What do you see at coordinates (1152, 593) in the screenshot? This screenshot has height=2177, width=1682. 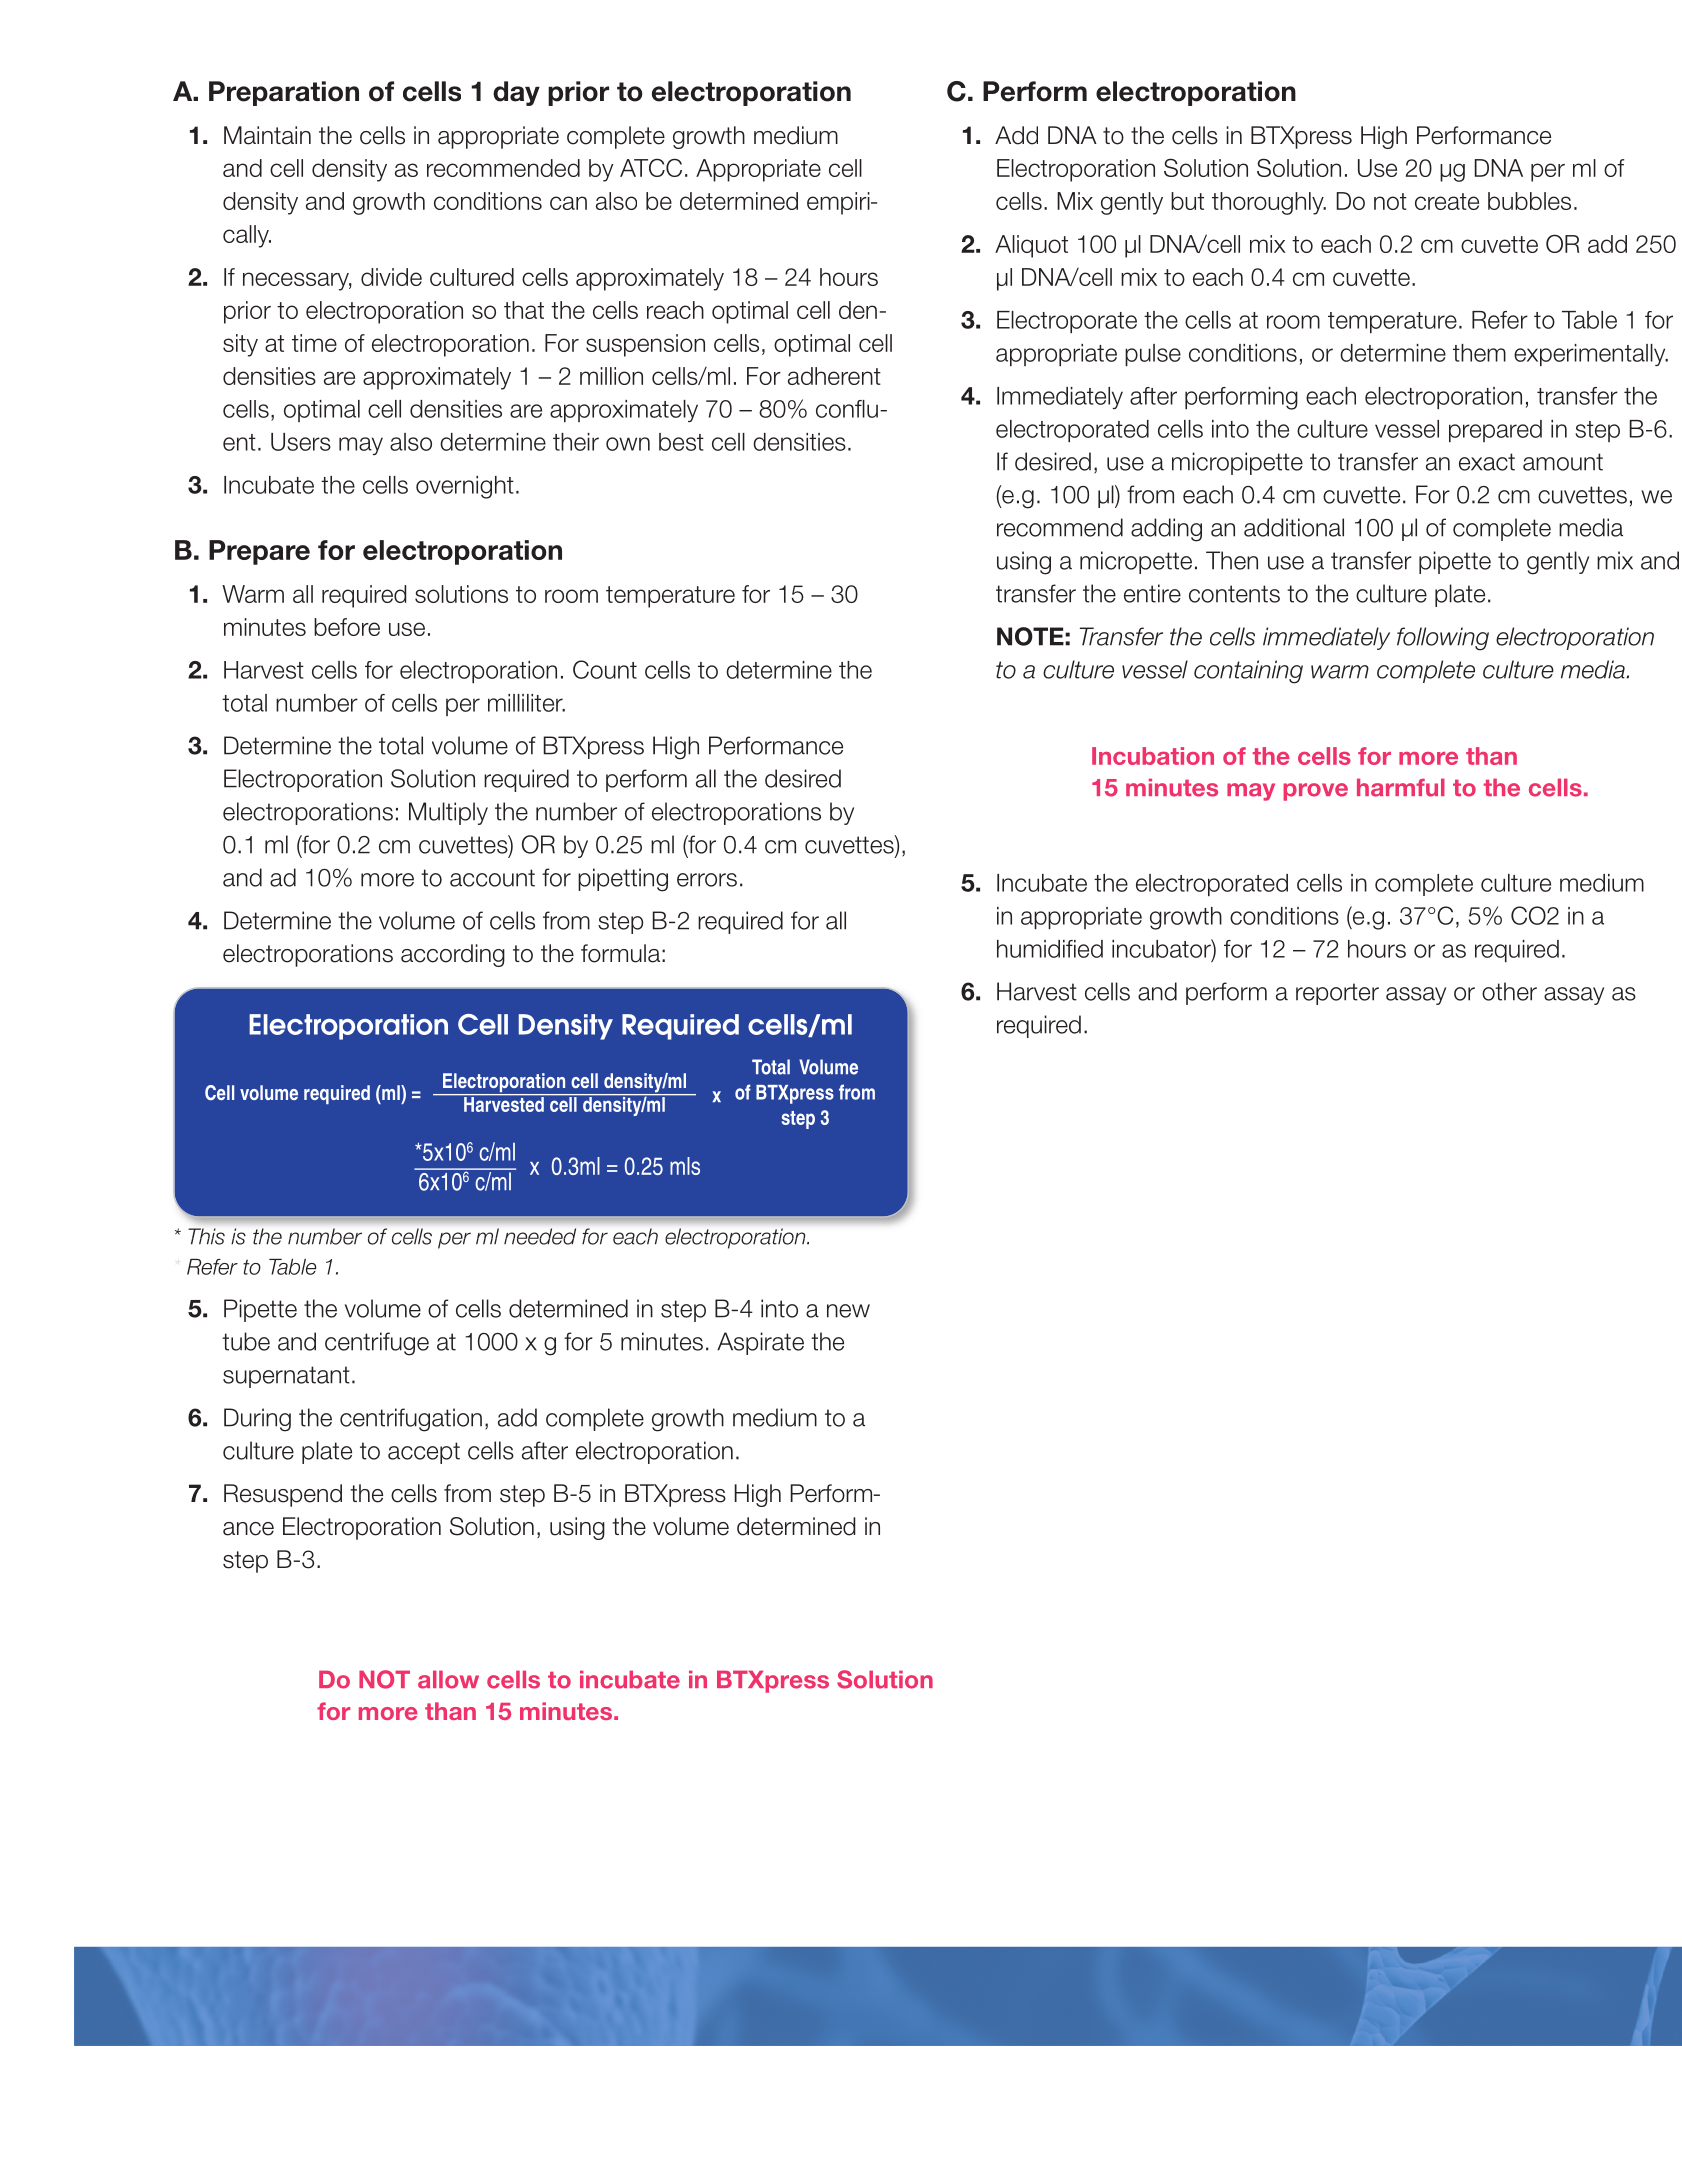 I see `entire` at bounding box center [1152, 593].
